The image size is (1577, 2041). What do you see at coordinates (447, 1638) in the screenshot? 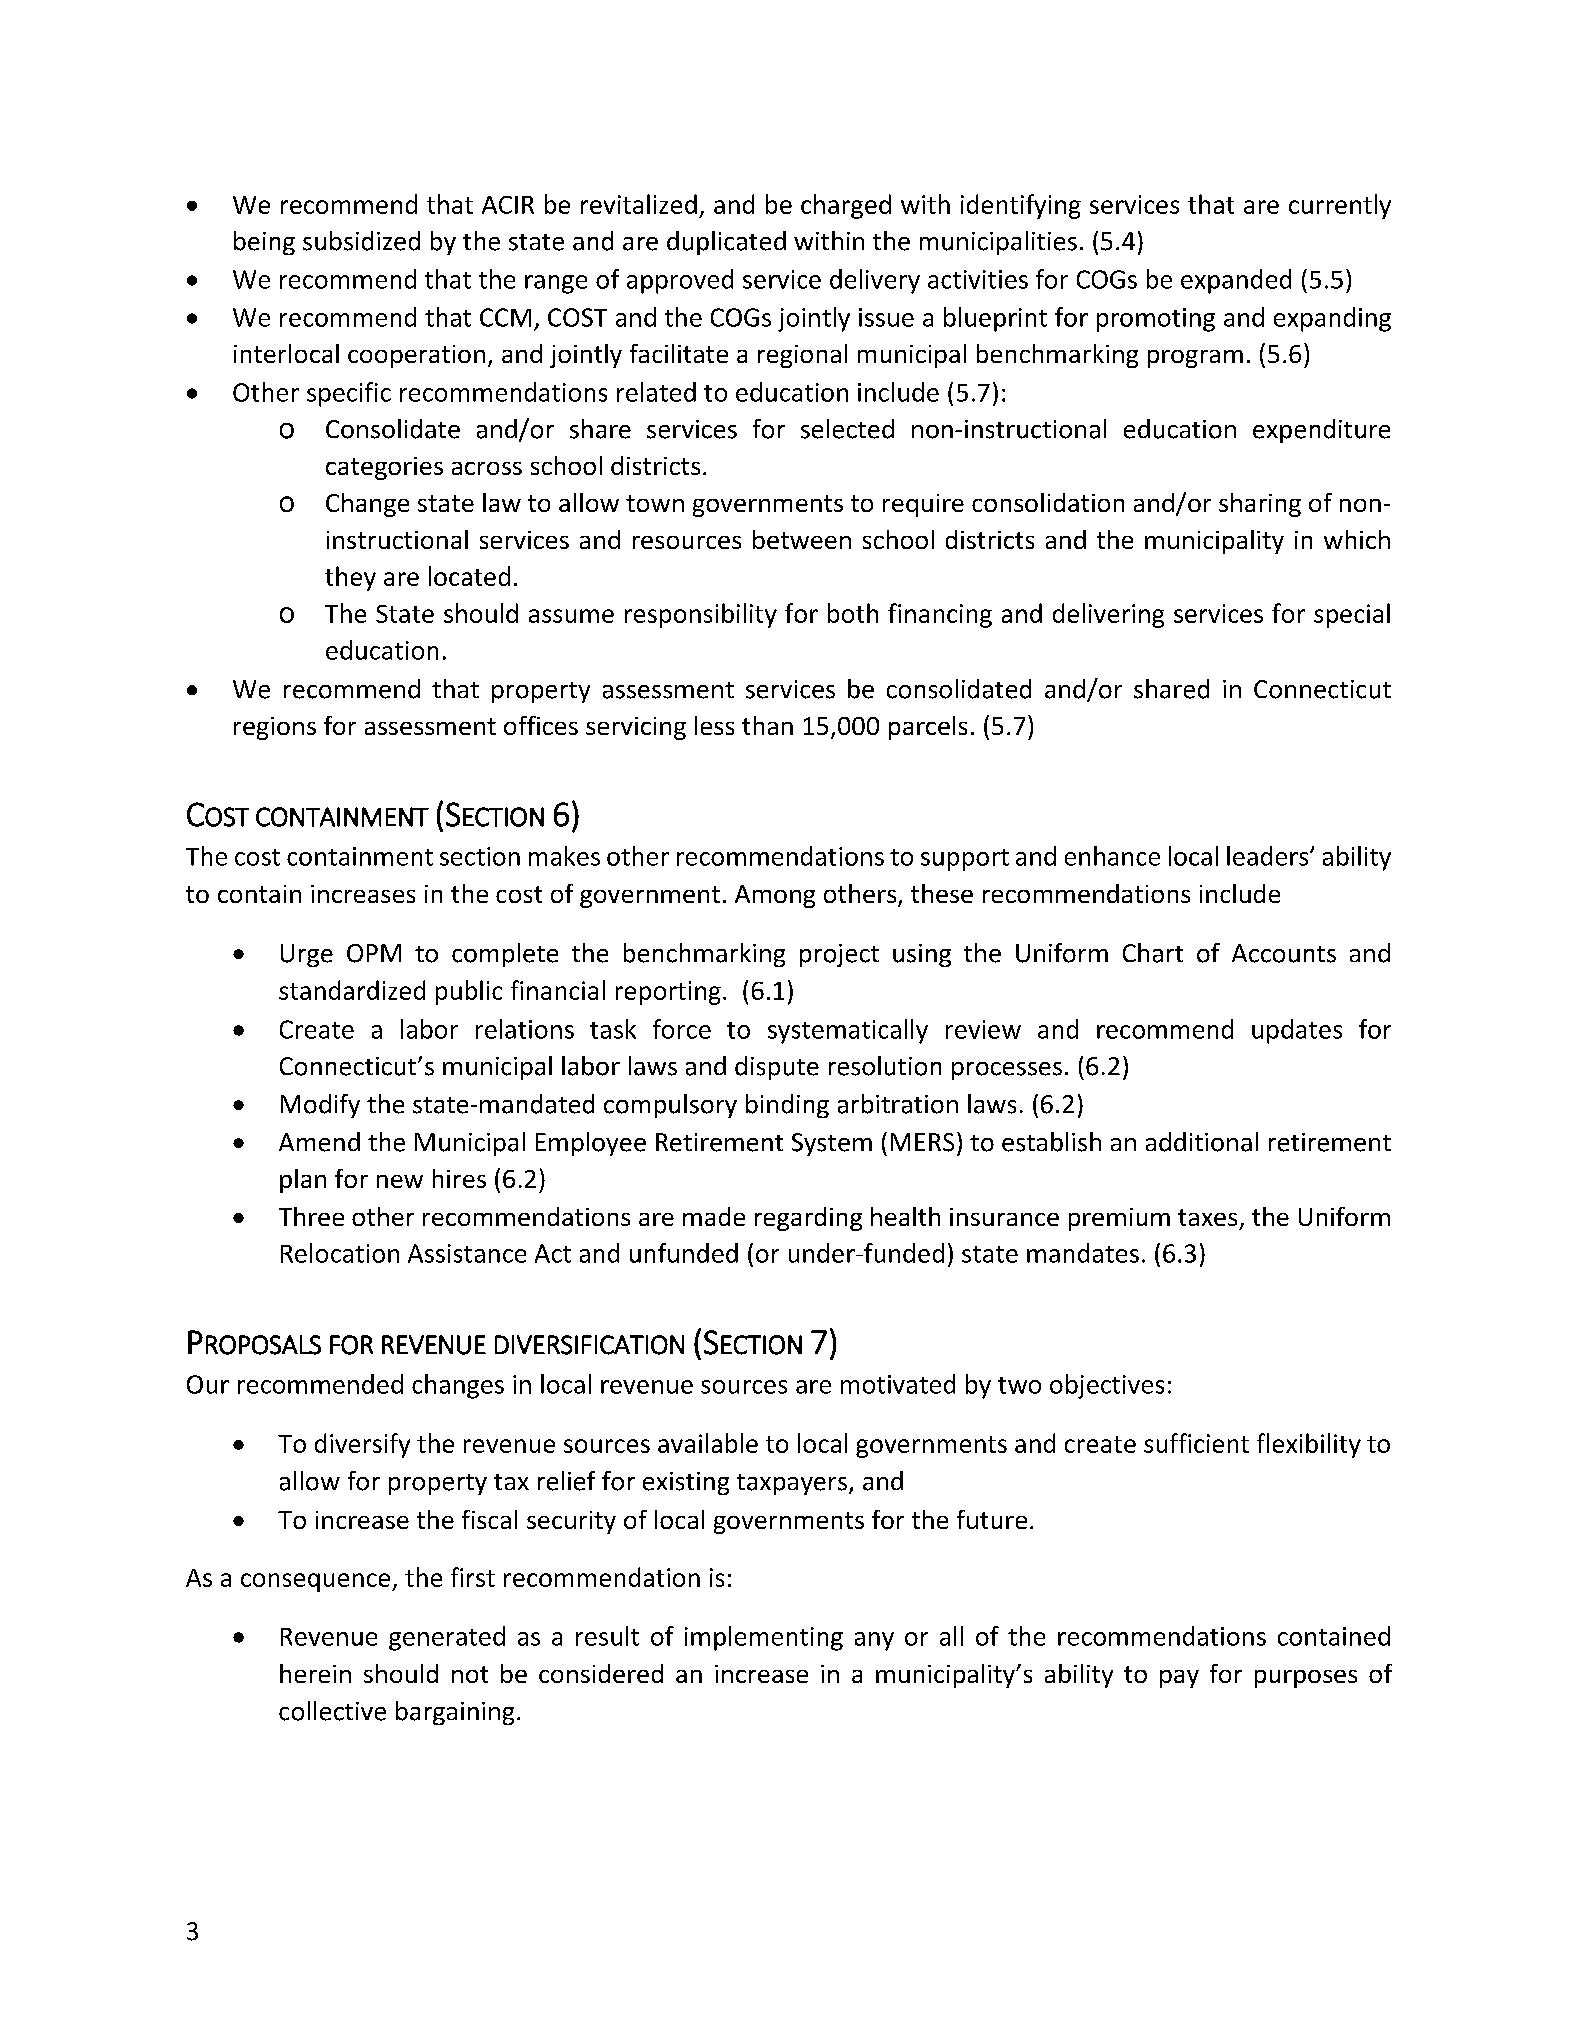
I see `generated` at bounding box center [447, 1638].
